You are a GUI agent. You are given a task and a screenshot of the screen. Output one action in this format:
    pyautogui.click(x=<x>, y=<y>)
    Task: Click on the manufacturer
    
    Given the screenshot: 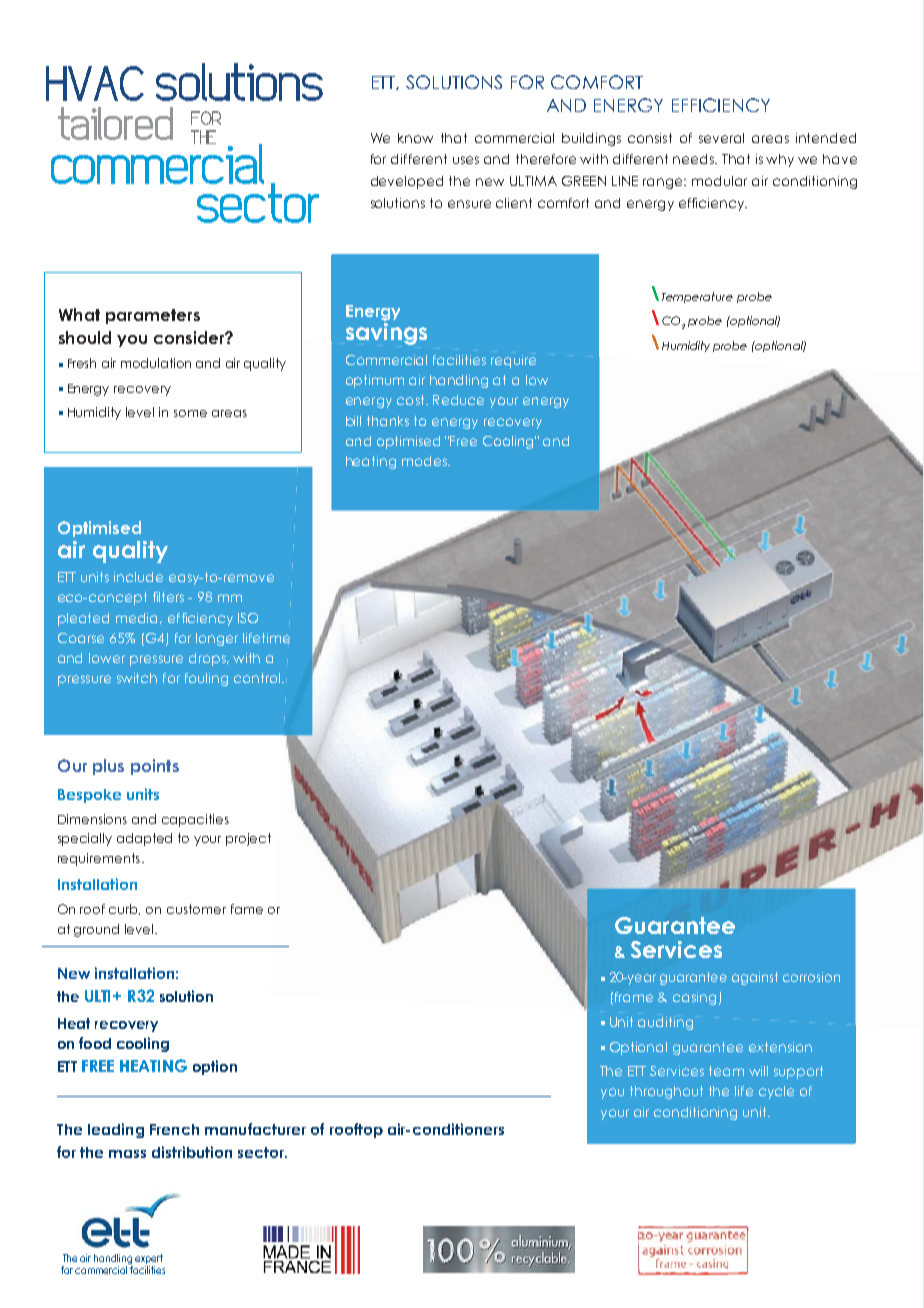 What is the action you would take?
    pyautogui.click(x=255, y=1129)
